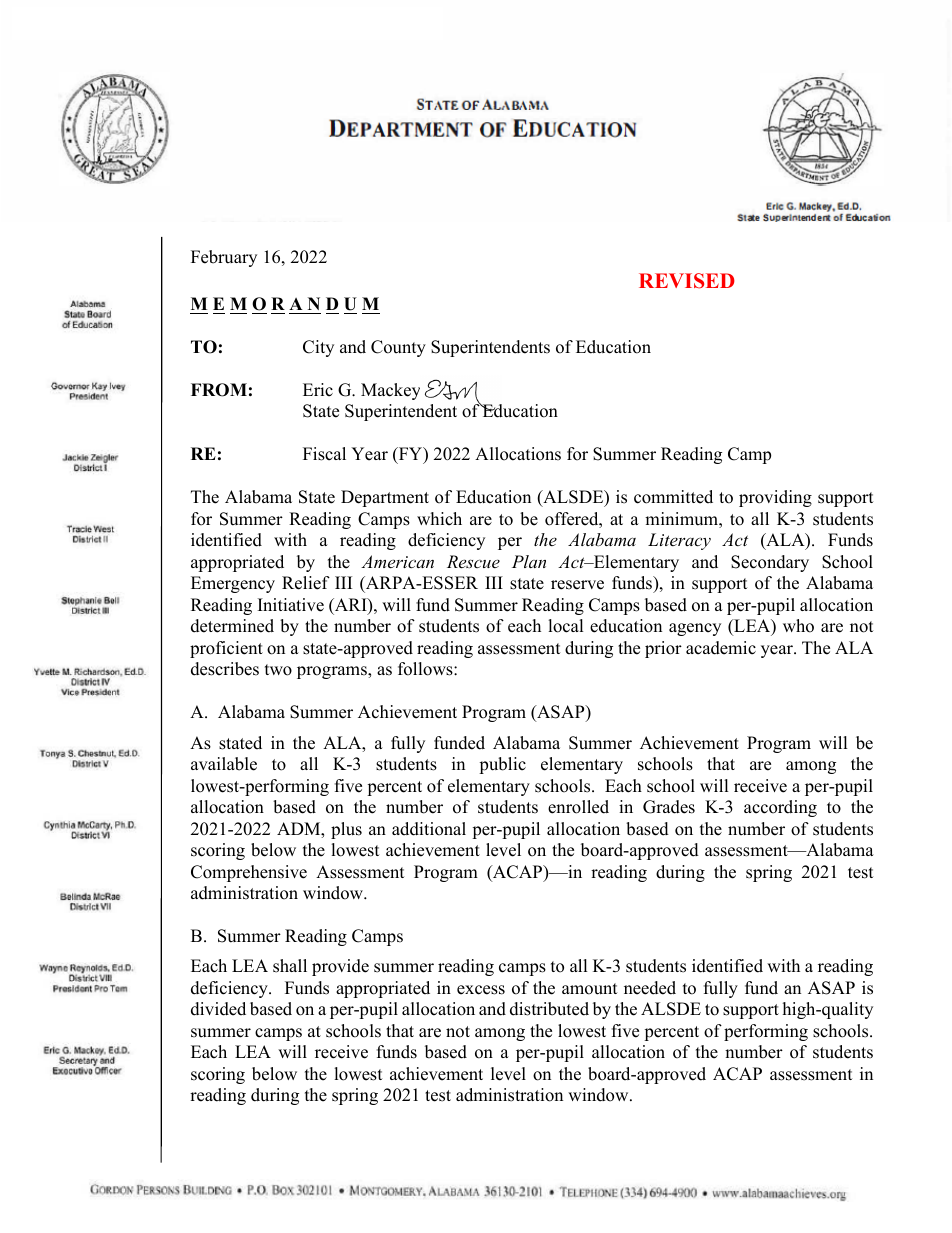  What do you see at coordinates (398, 348) in the screenshot?
I see `County` at bounding box center [398, 348].
